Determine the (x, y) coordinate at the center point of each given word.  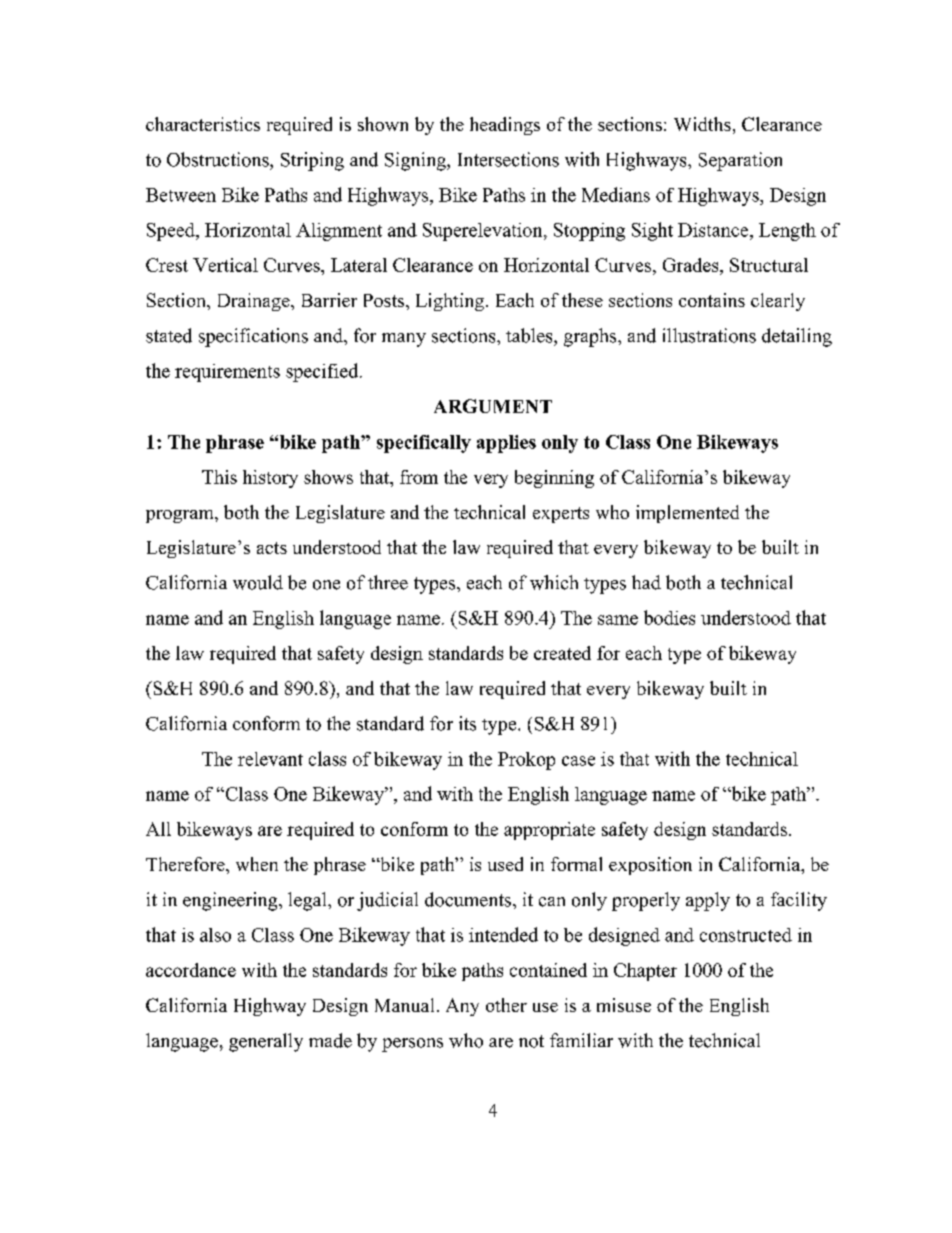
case (578, 761)
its (467, 723)
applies (506, 444)
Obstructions (219, 159)
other (506, 1005)
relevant (270, 759)
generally (266, 1042)
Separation (740, 161)
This (219, 477)
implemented (687, 514)
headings (505, 126)
